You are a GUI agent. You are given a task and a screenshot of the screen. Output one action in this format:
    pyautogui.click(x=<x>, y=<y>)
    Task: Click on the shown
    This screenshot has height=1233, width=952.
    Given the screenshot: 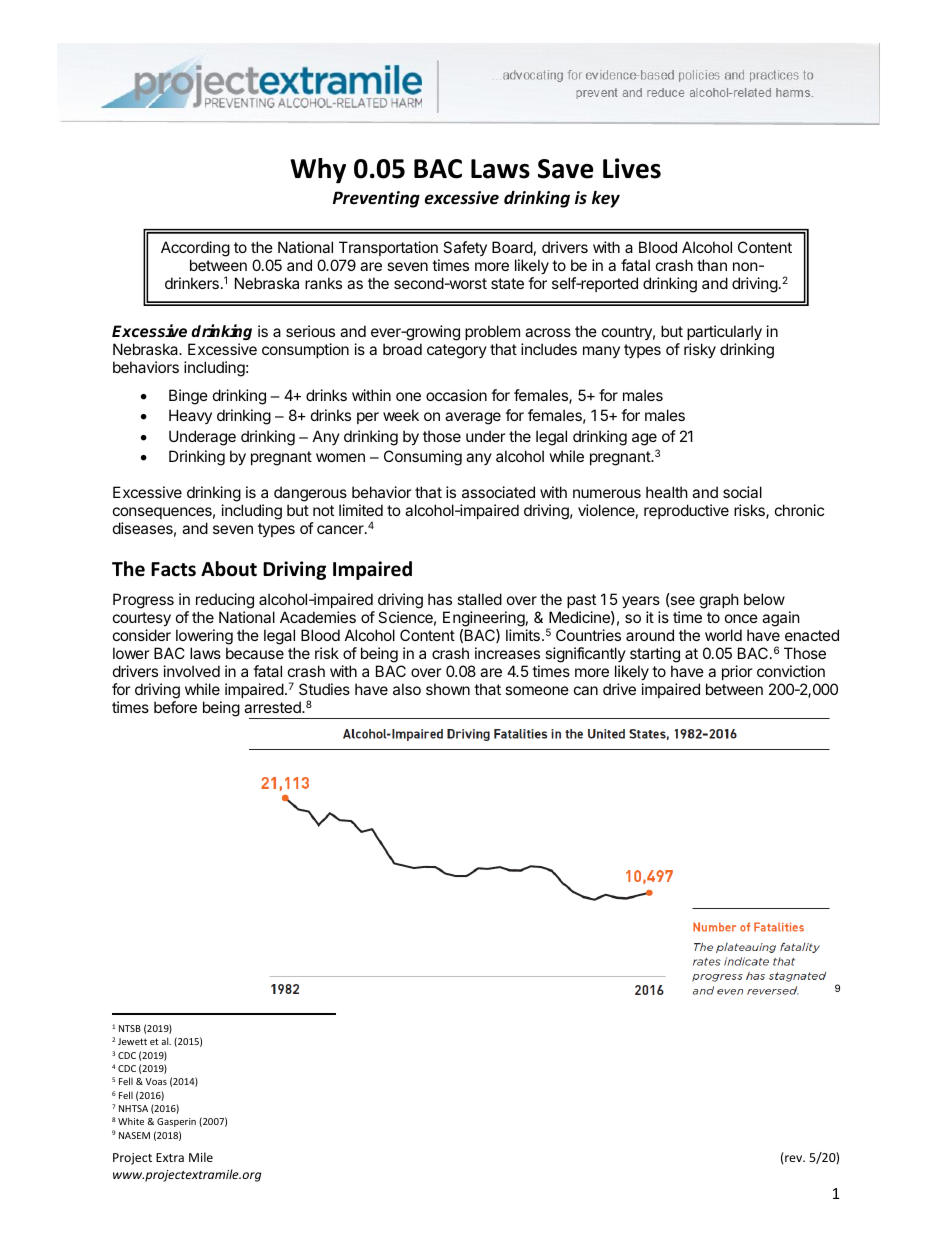 What is the action you would take?
    pyautogui.click(x=448, y=689)
